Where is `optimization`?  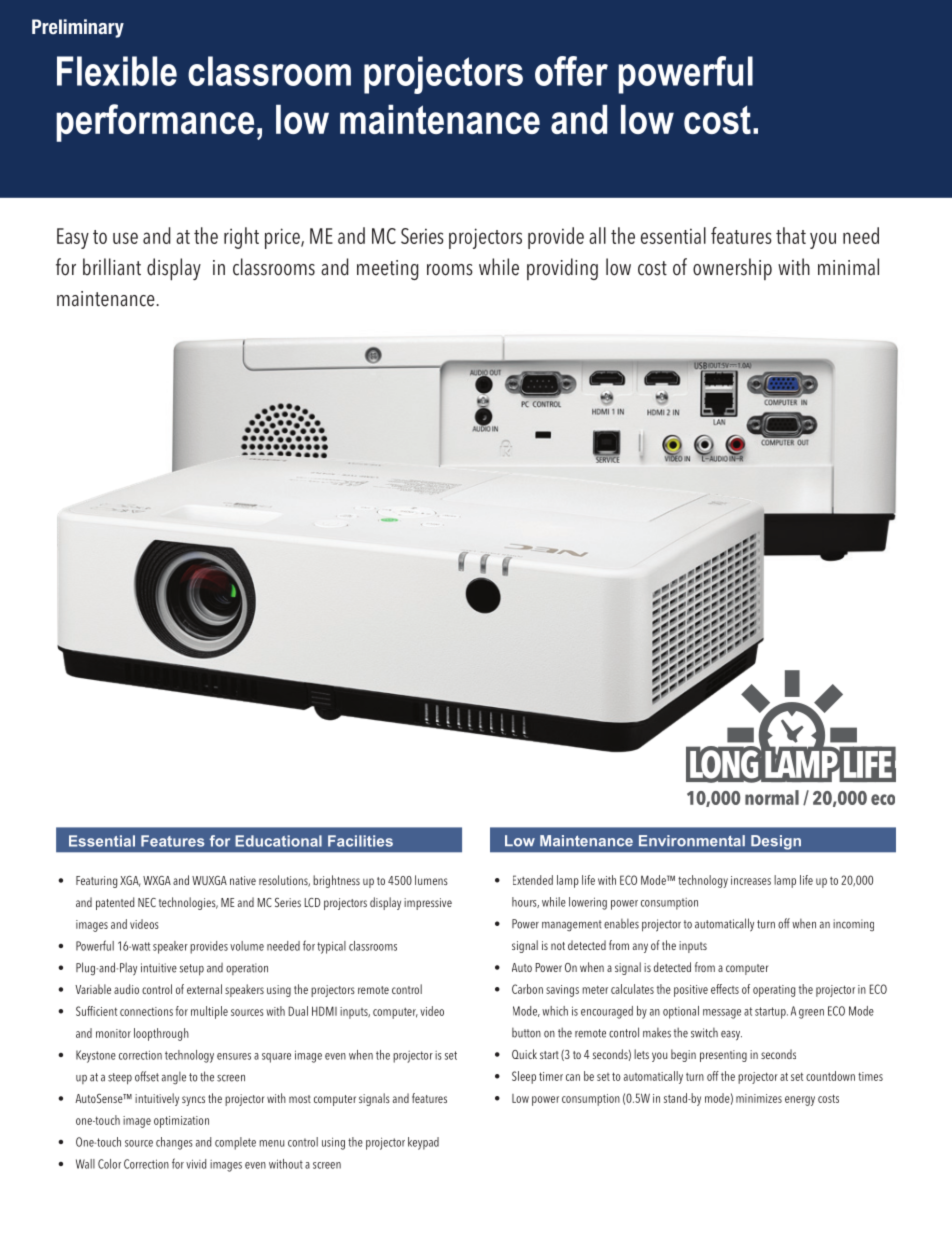
optimization is located at coordinates (181, 1122).
